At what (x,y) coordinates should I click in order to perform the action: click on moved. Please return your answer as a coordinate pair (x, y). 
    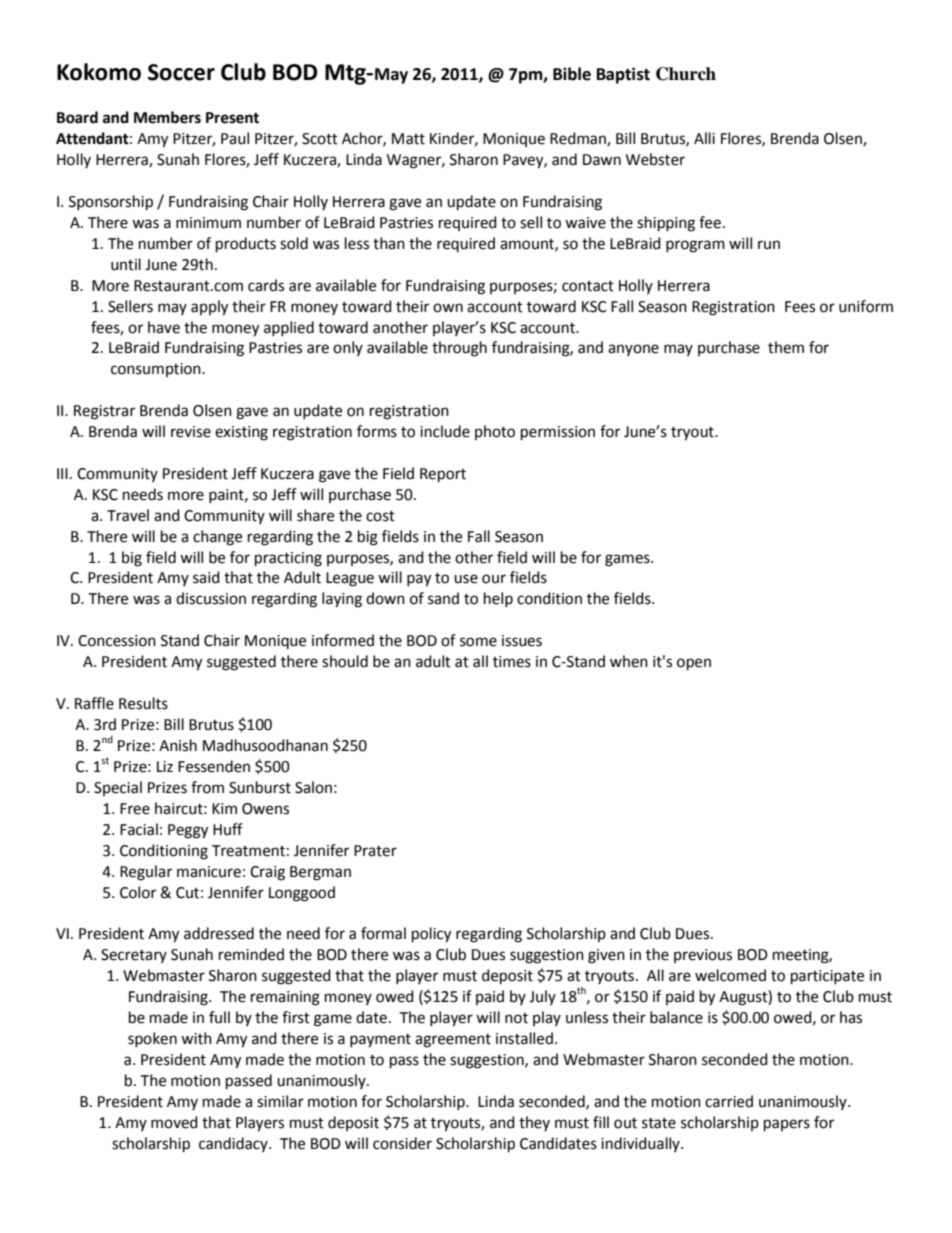
    Looking at the image, I should click on (174, 1122).
